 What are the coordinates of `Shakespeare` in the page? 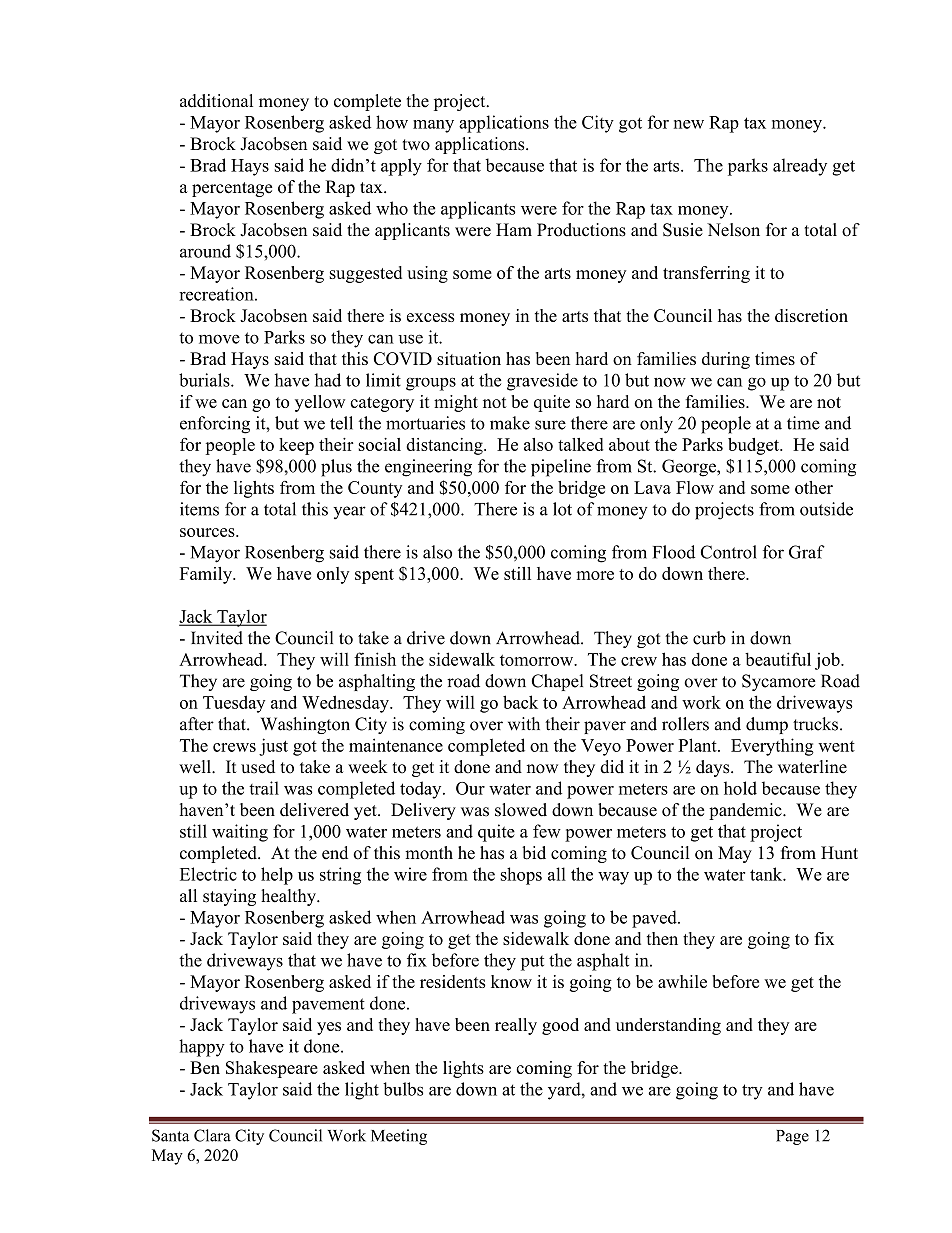 It's located at (272, 1069).
